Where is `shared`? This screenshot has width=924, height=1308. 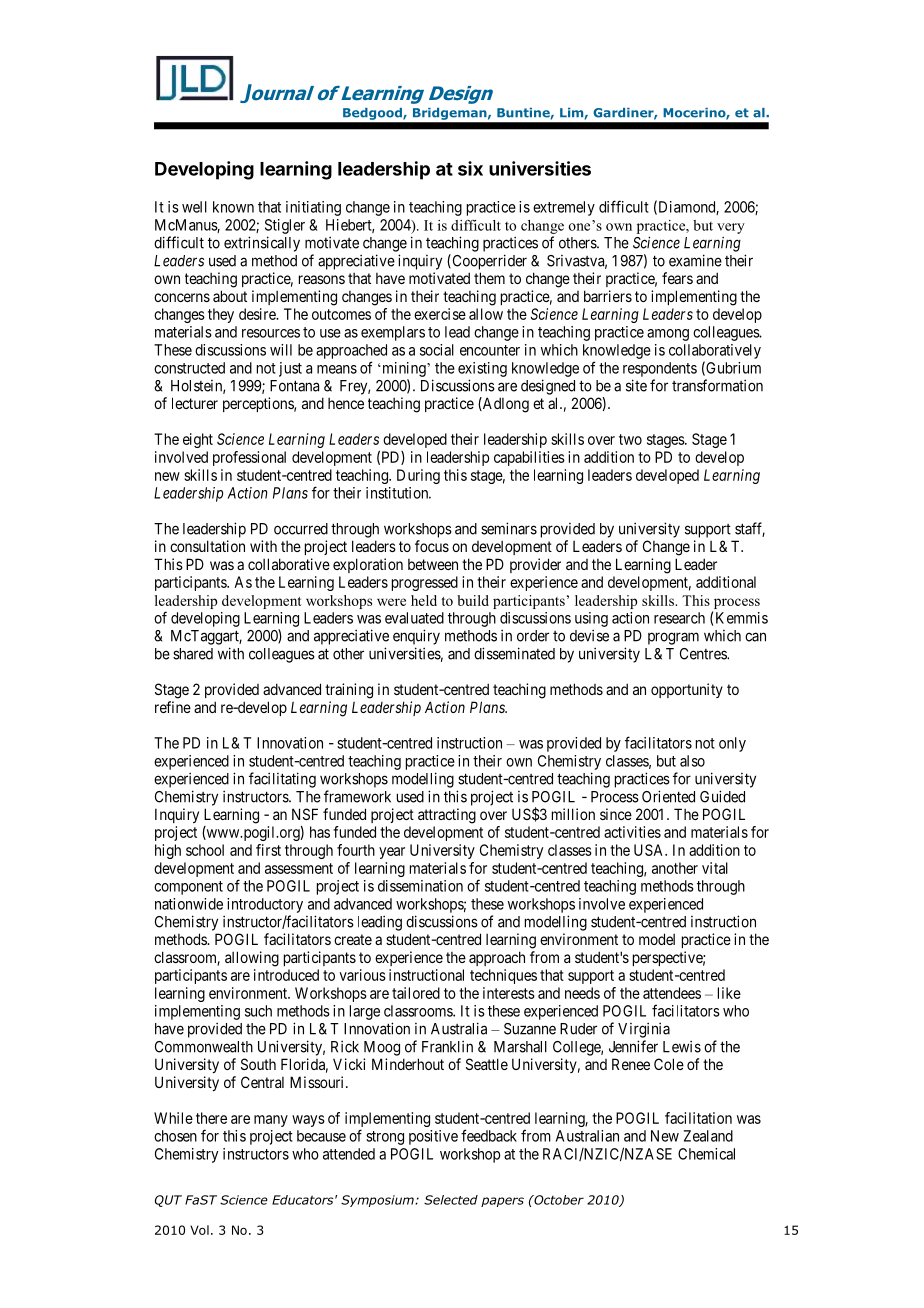
shared is located at coordinates (193, 654).
